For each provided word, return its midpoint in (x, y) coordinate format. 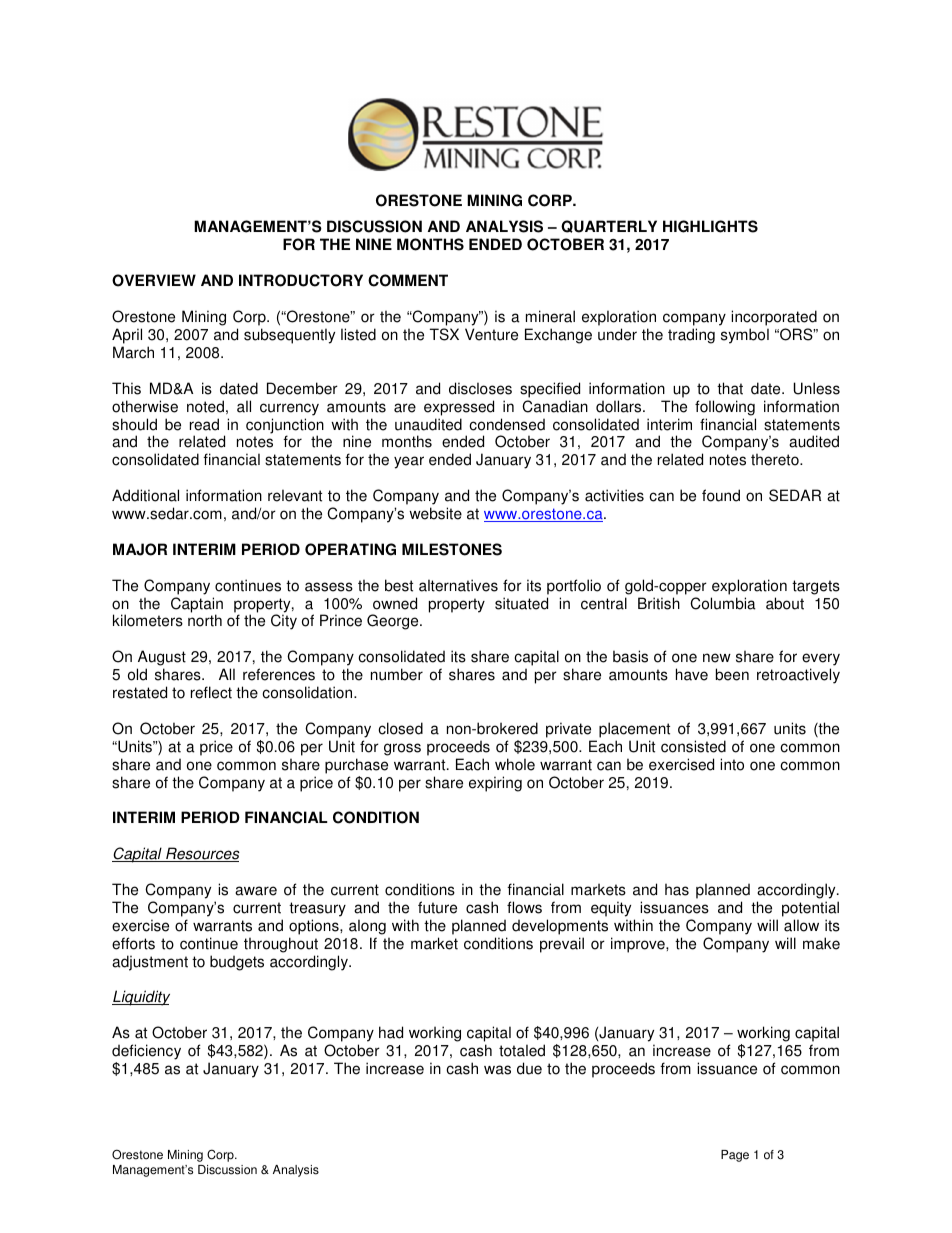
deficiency (146, 1052)
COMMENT (408, 280)
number (397, 674)
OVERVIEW (154, 280)
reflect (211, 692)
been (732, 674)
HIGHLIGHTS (710, 226)
